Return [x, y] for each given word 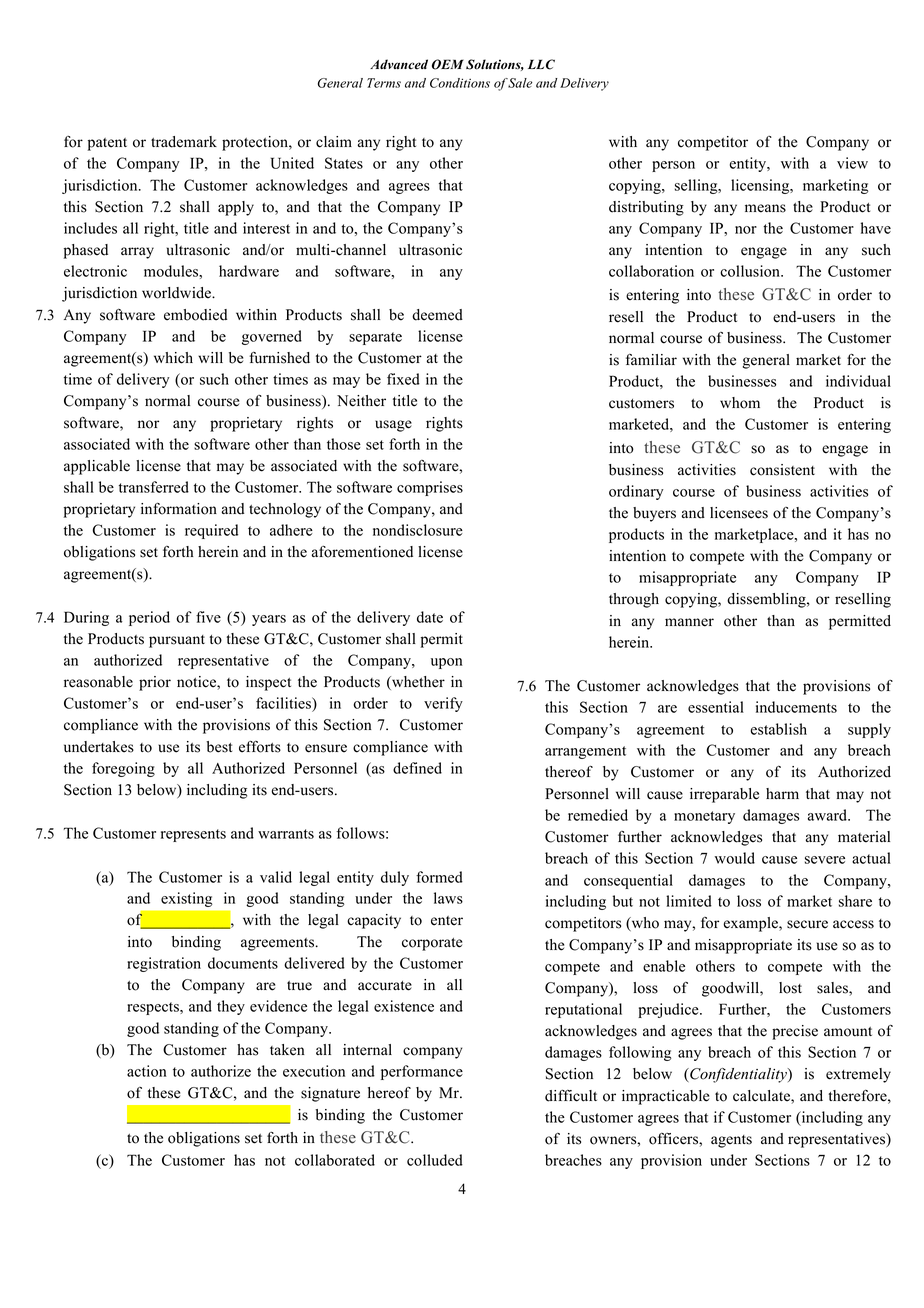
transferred [154, 487]
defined [417, 768]
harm [782, 793]
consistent [782, 470]
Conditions [460, 83]
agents [731, 1141]
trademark [184, 142]
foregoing [123, 769]
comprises [430, 488]
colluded [435, 1160]
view [852, 163]
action [147, 1071]
